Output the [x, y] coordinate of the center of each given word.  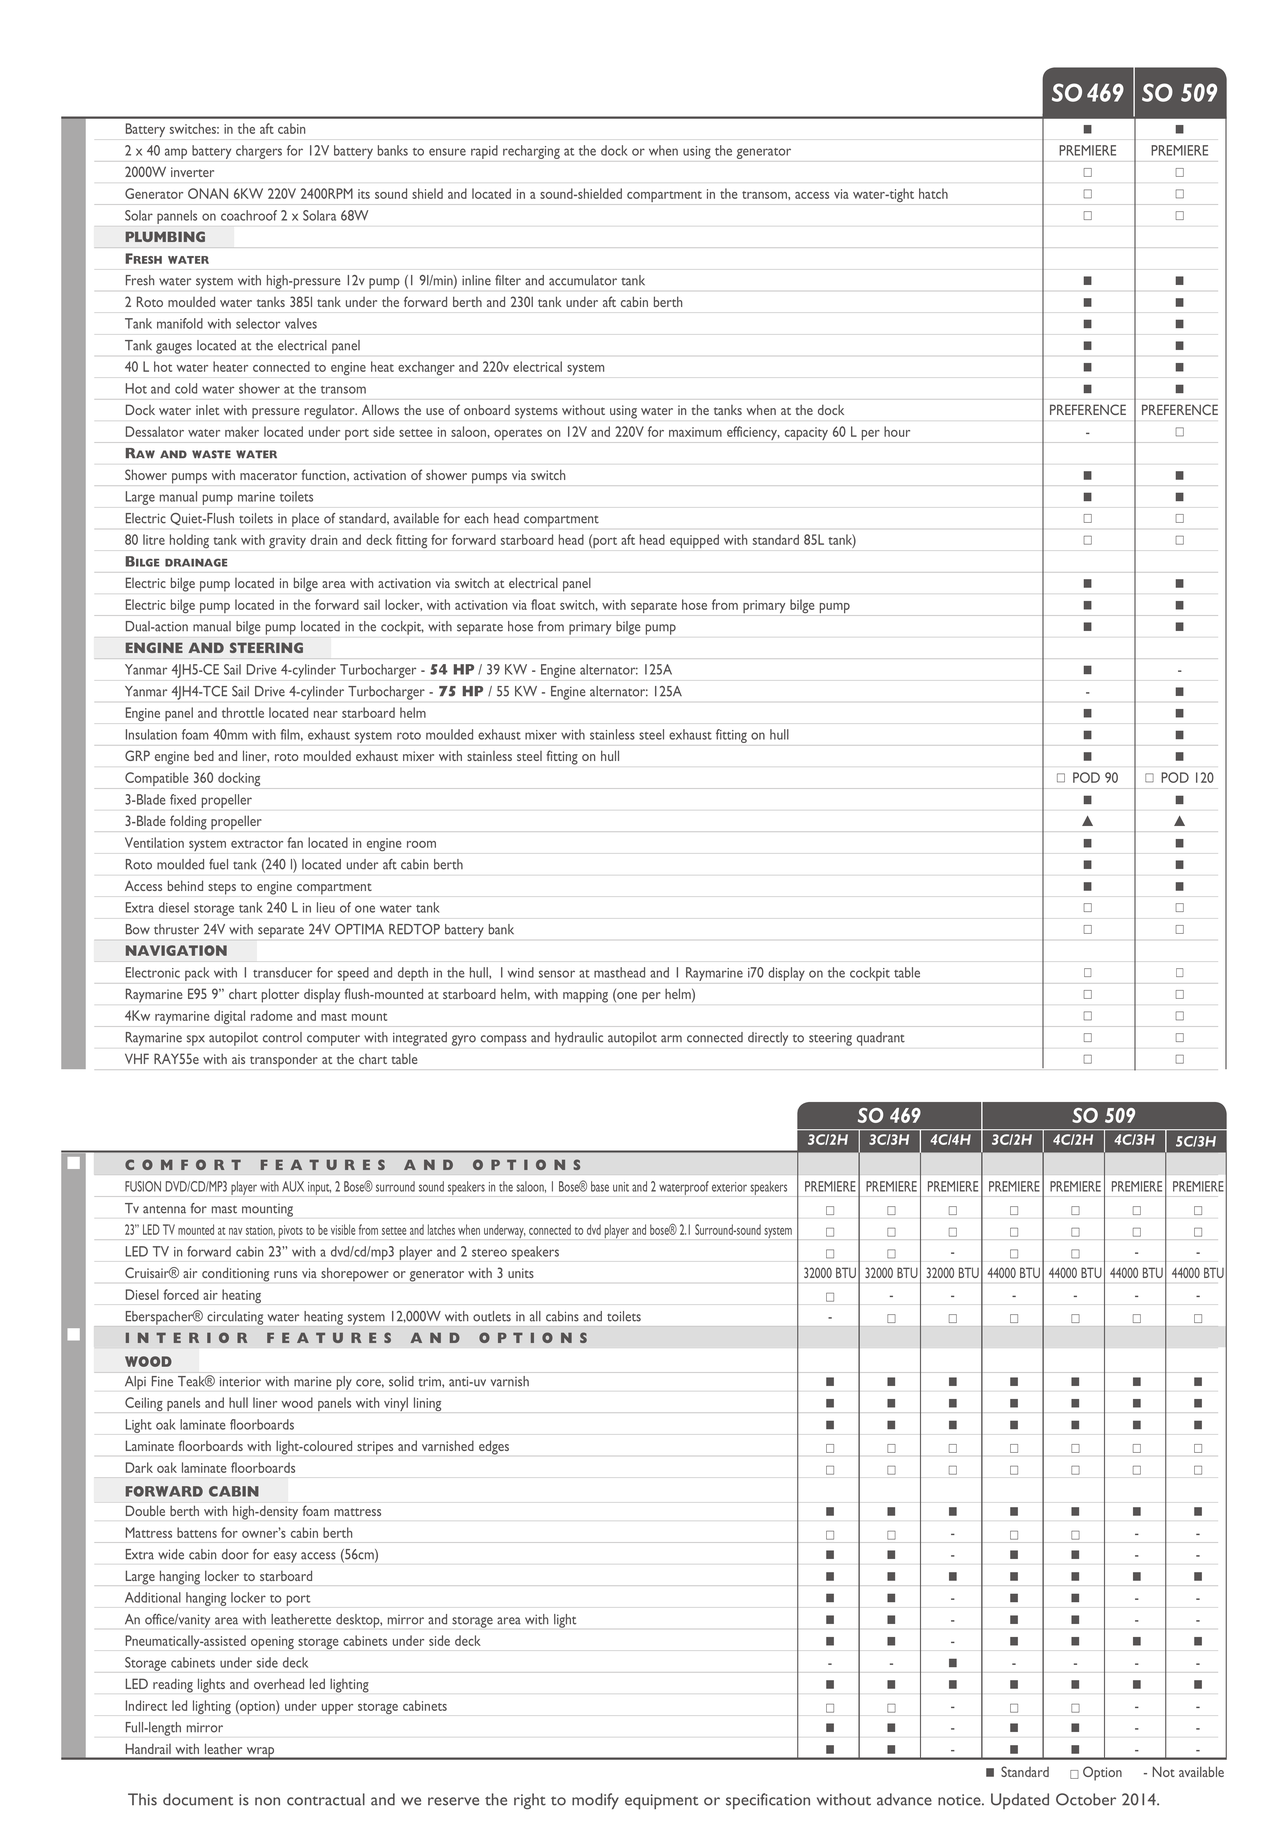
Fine [162, 1381]
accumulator [583, 280]
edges [494, 1447]
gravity [287, 541]
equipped [694, 541]
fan [295, 842]
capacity [806, 433]
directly [768, 1039]
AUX [293, 1186]
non [267, 1801]
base [600, 1186]
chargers [259, 152]
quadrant [881, 1039]
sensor [557, 974]
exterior [729, 1187]
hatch [933, 193]
